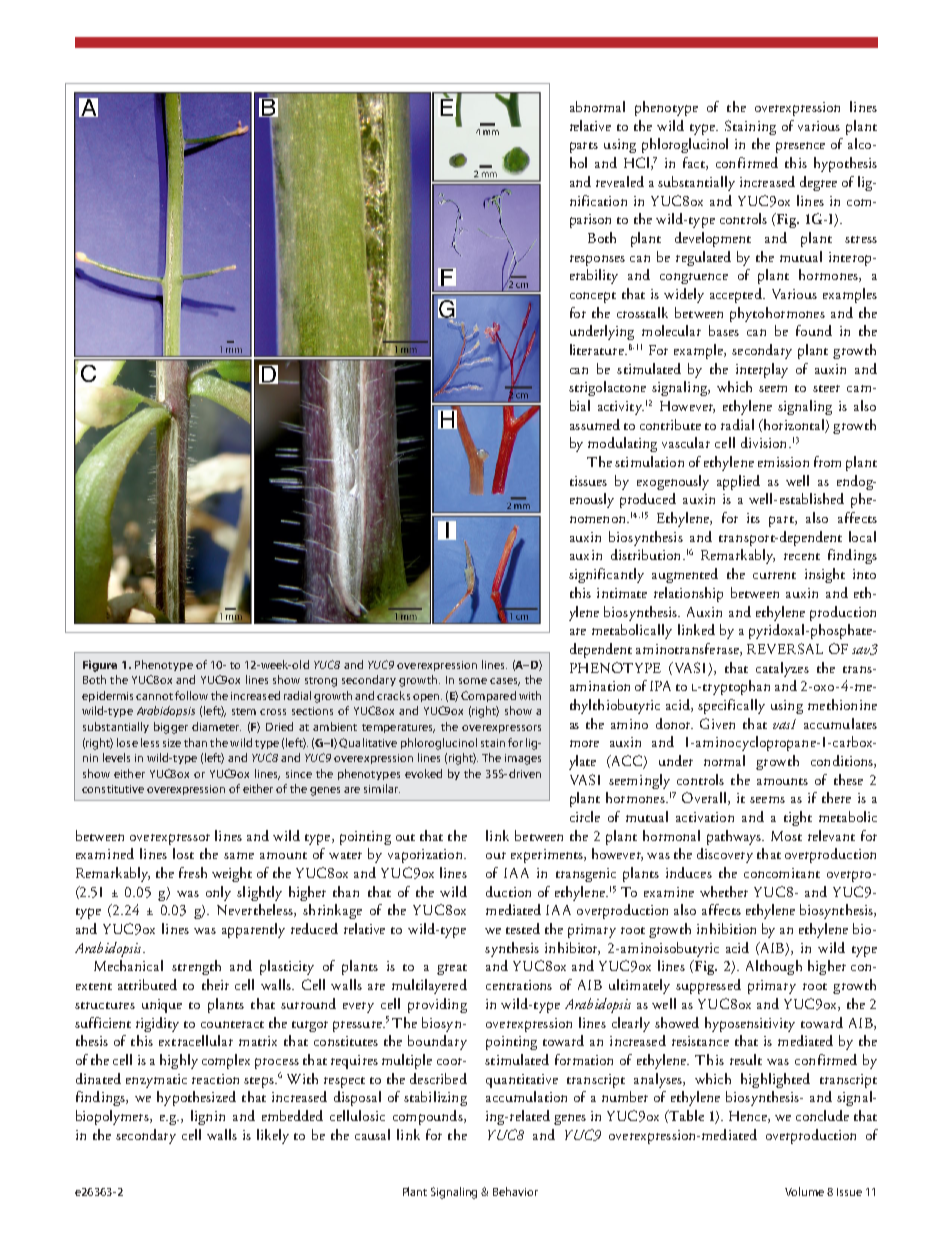 The height and width of the screenshot is (1233, 952). What do you see at coordinates (762, 370) in the screenshot?
I see `interplay` at bounding box center [762, 370].
